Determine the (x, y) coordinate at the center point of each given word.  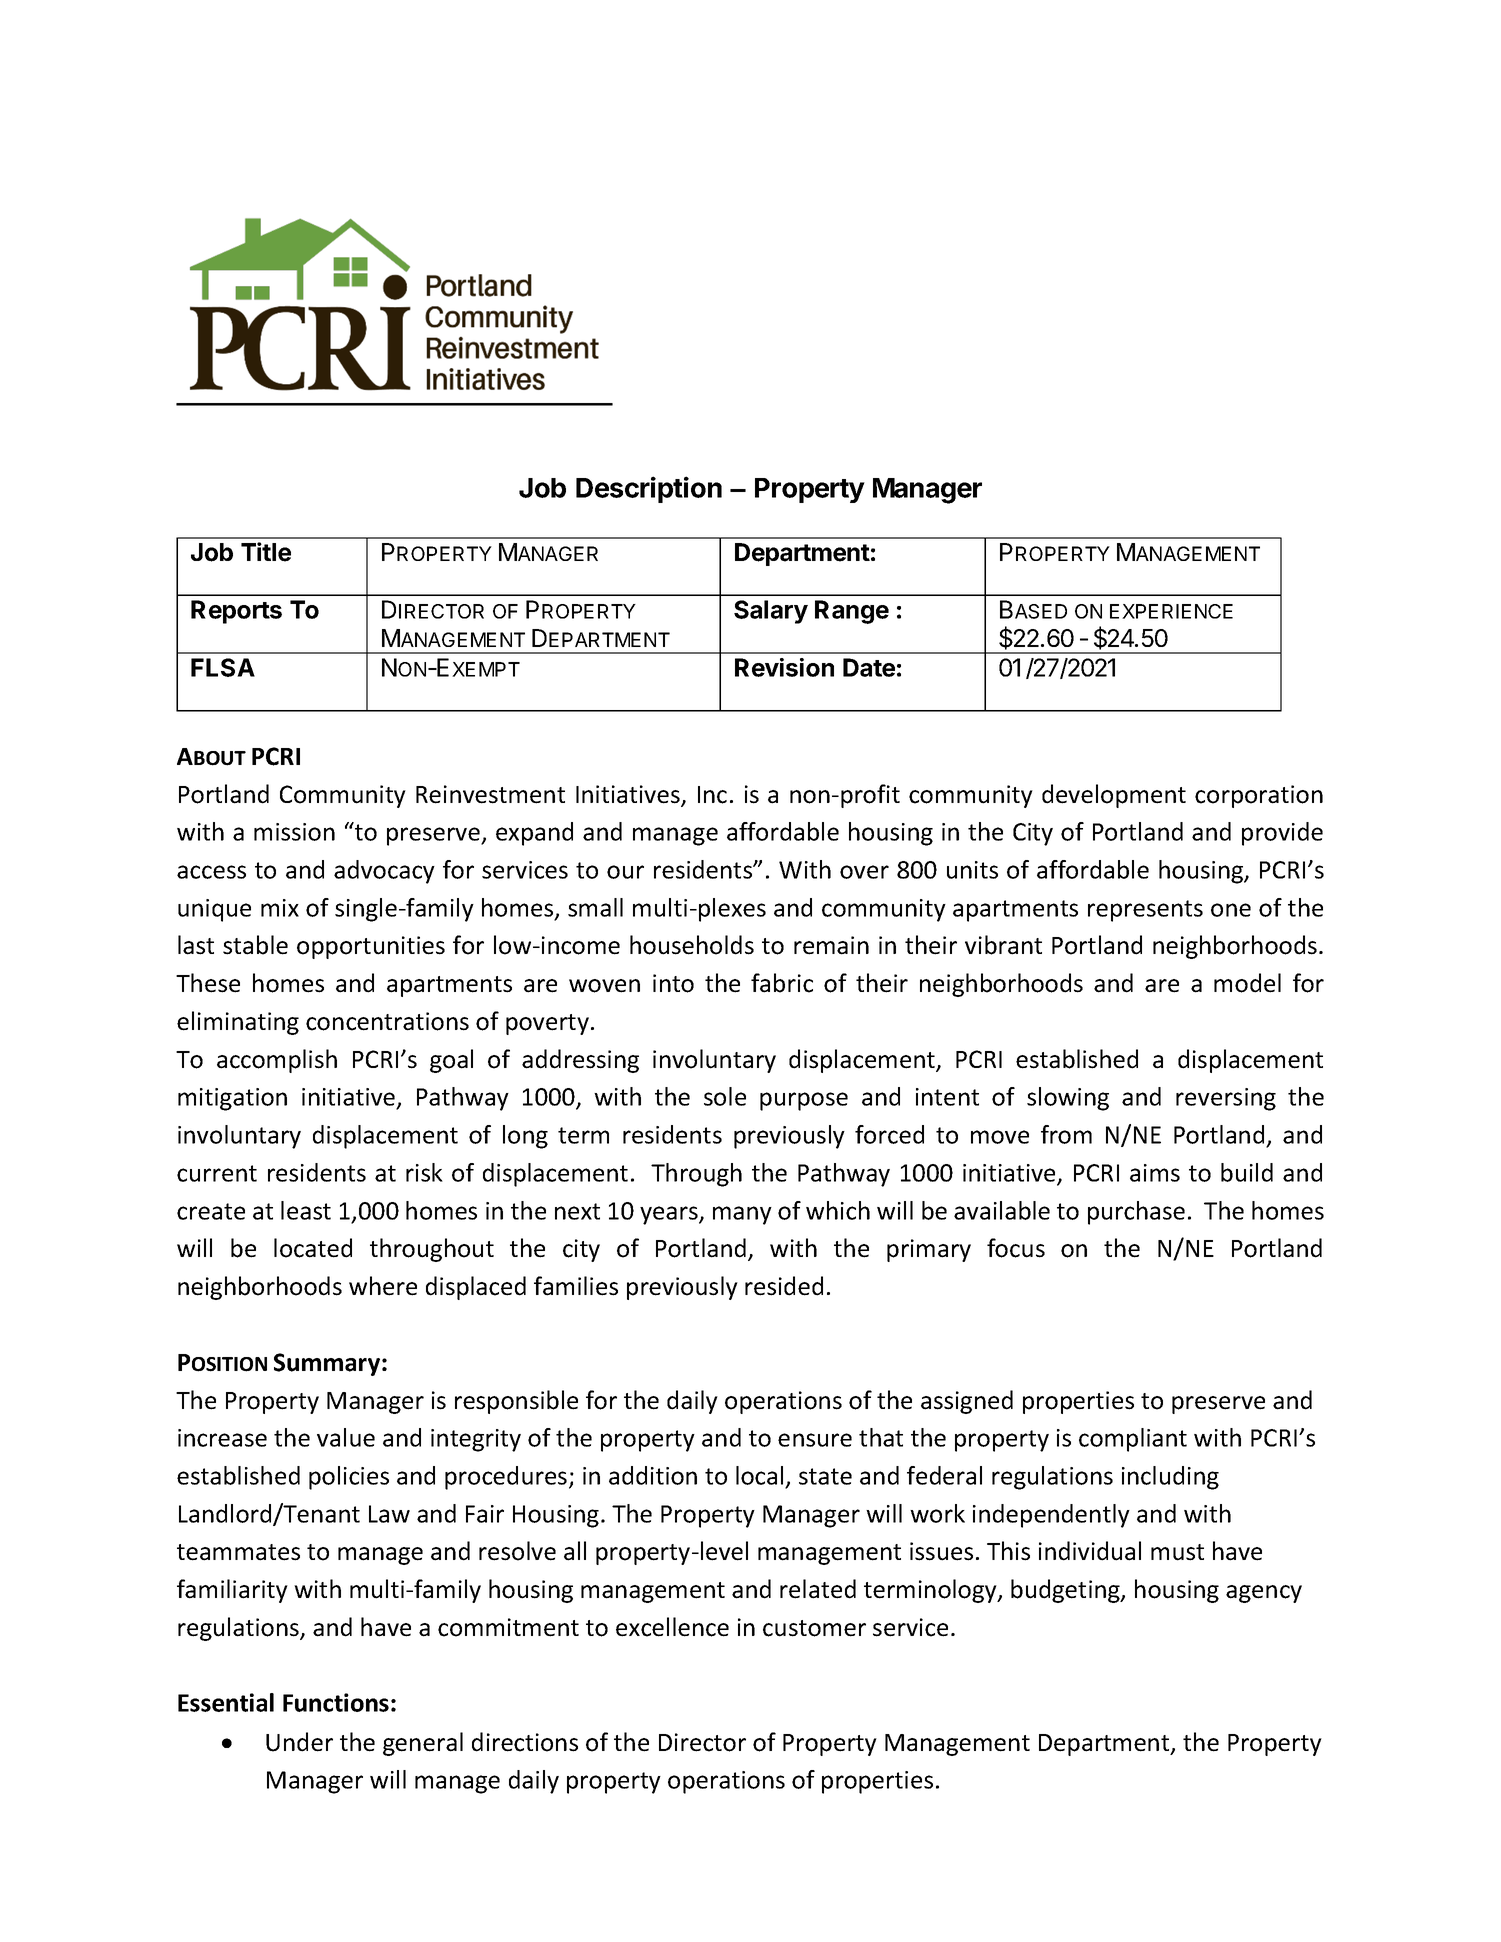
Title (266, 552)
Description (649, 489)
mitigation (232, 1099)
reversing (1226, 1099)
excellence (672, 1627)
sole (725, 1096)
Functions (336, 1702)
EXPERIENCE (1171, 611)
